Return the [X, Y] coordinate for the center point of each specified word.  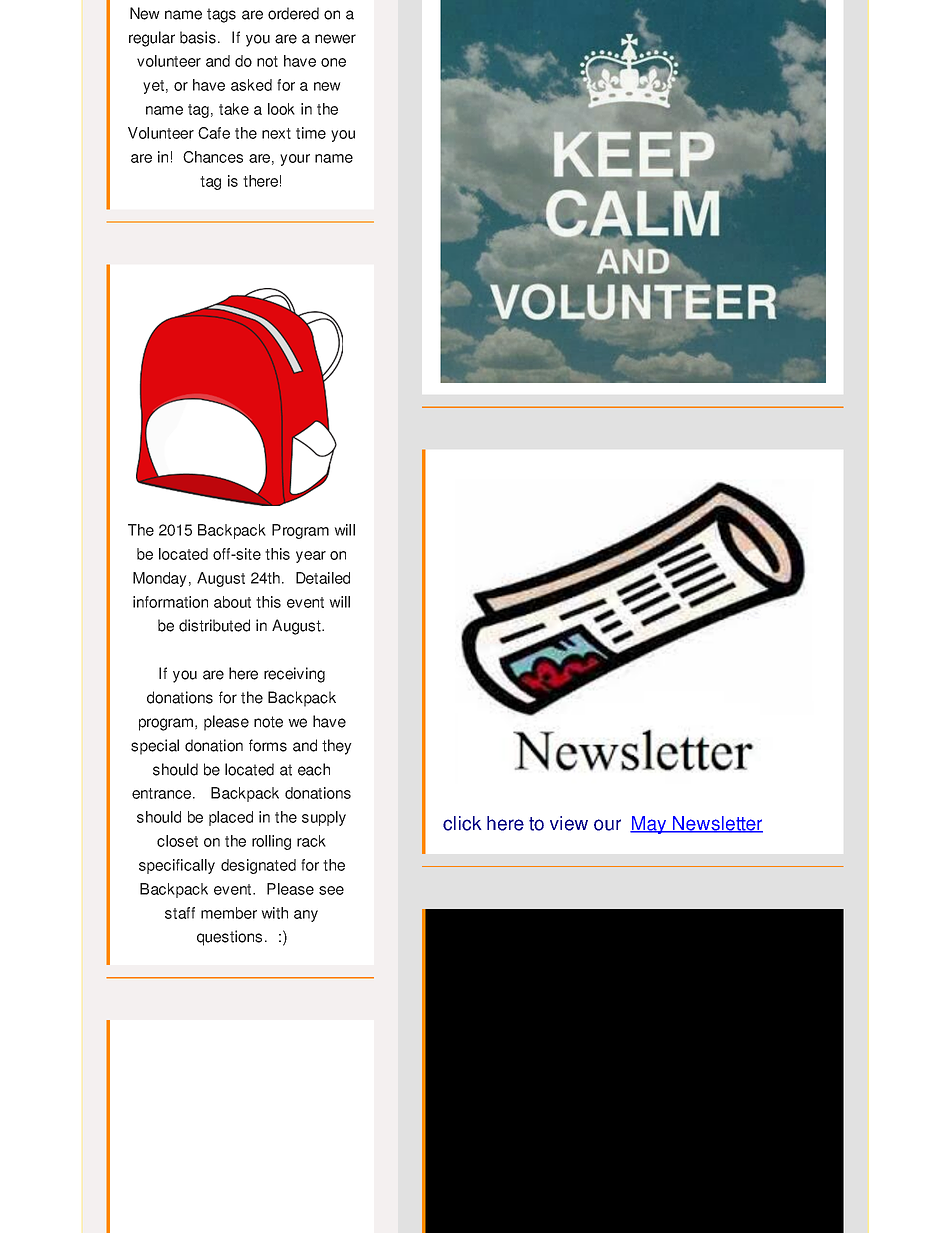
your [295, 160]
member [229, 913]
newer [335, 39]
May [649, 825]
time [311, 133]
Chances [213, 157]
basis [198, 37]
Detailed [323, 578]
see [331, 890]
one [333, 62]
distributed [214, 625]
